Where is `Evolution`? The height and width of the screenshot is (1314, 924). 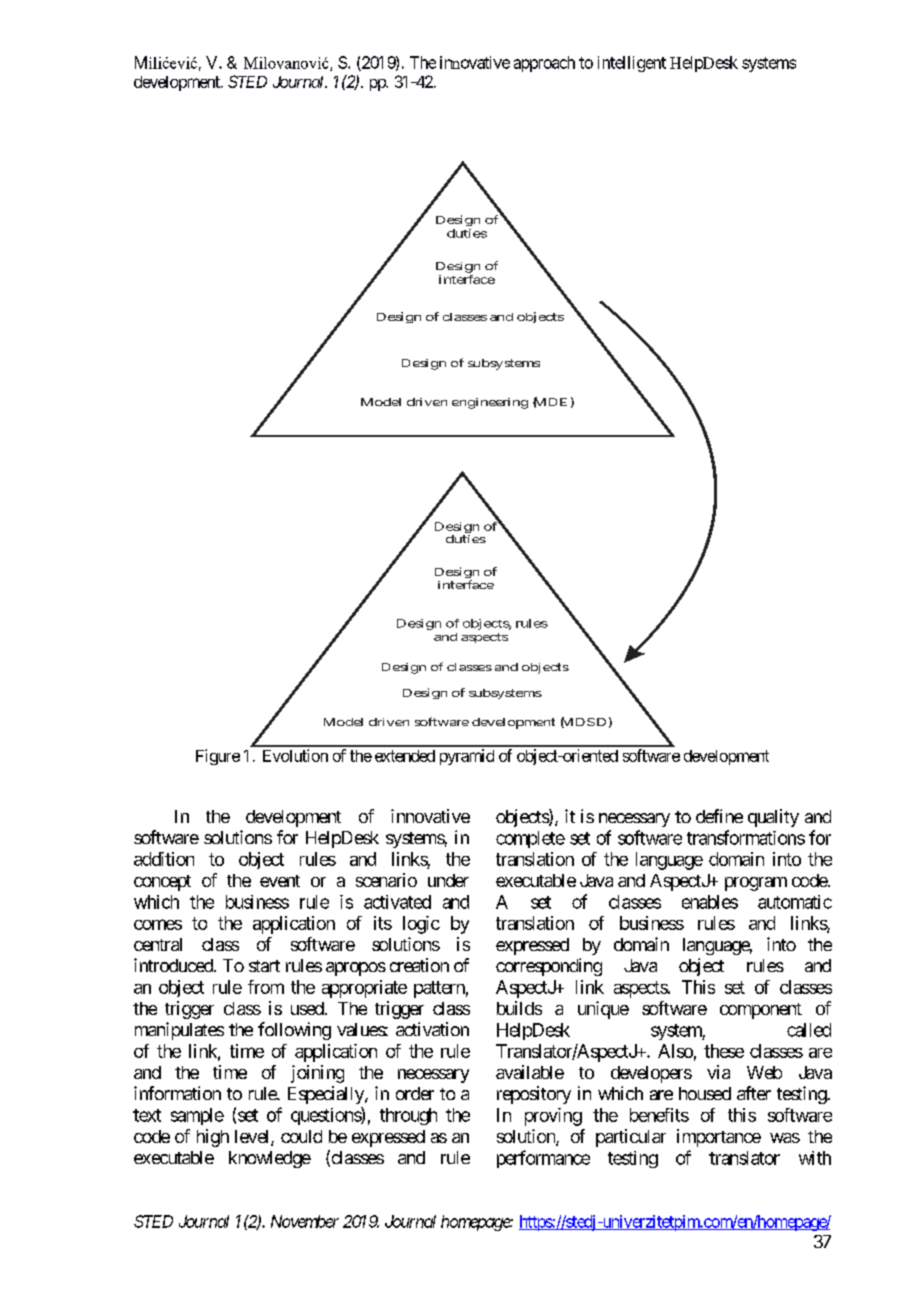 Evolution is located at coordinates (295, 755).
